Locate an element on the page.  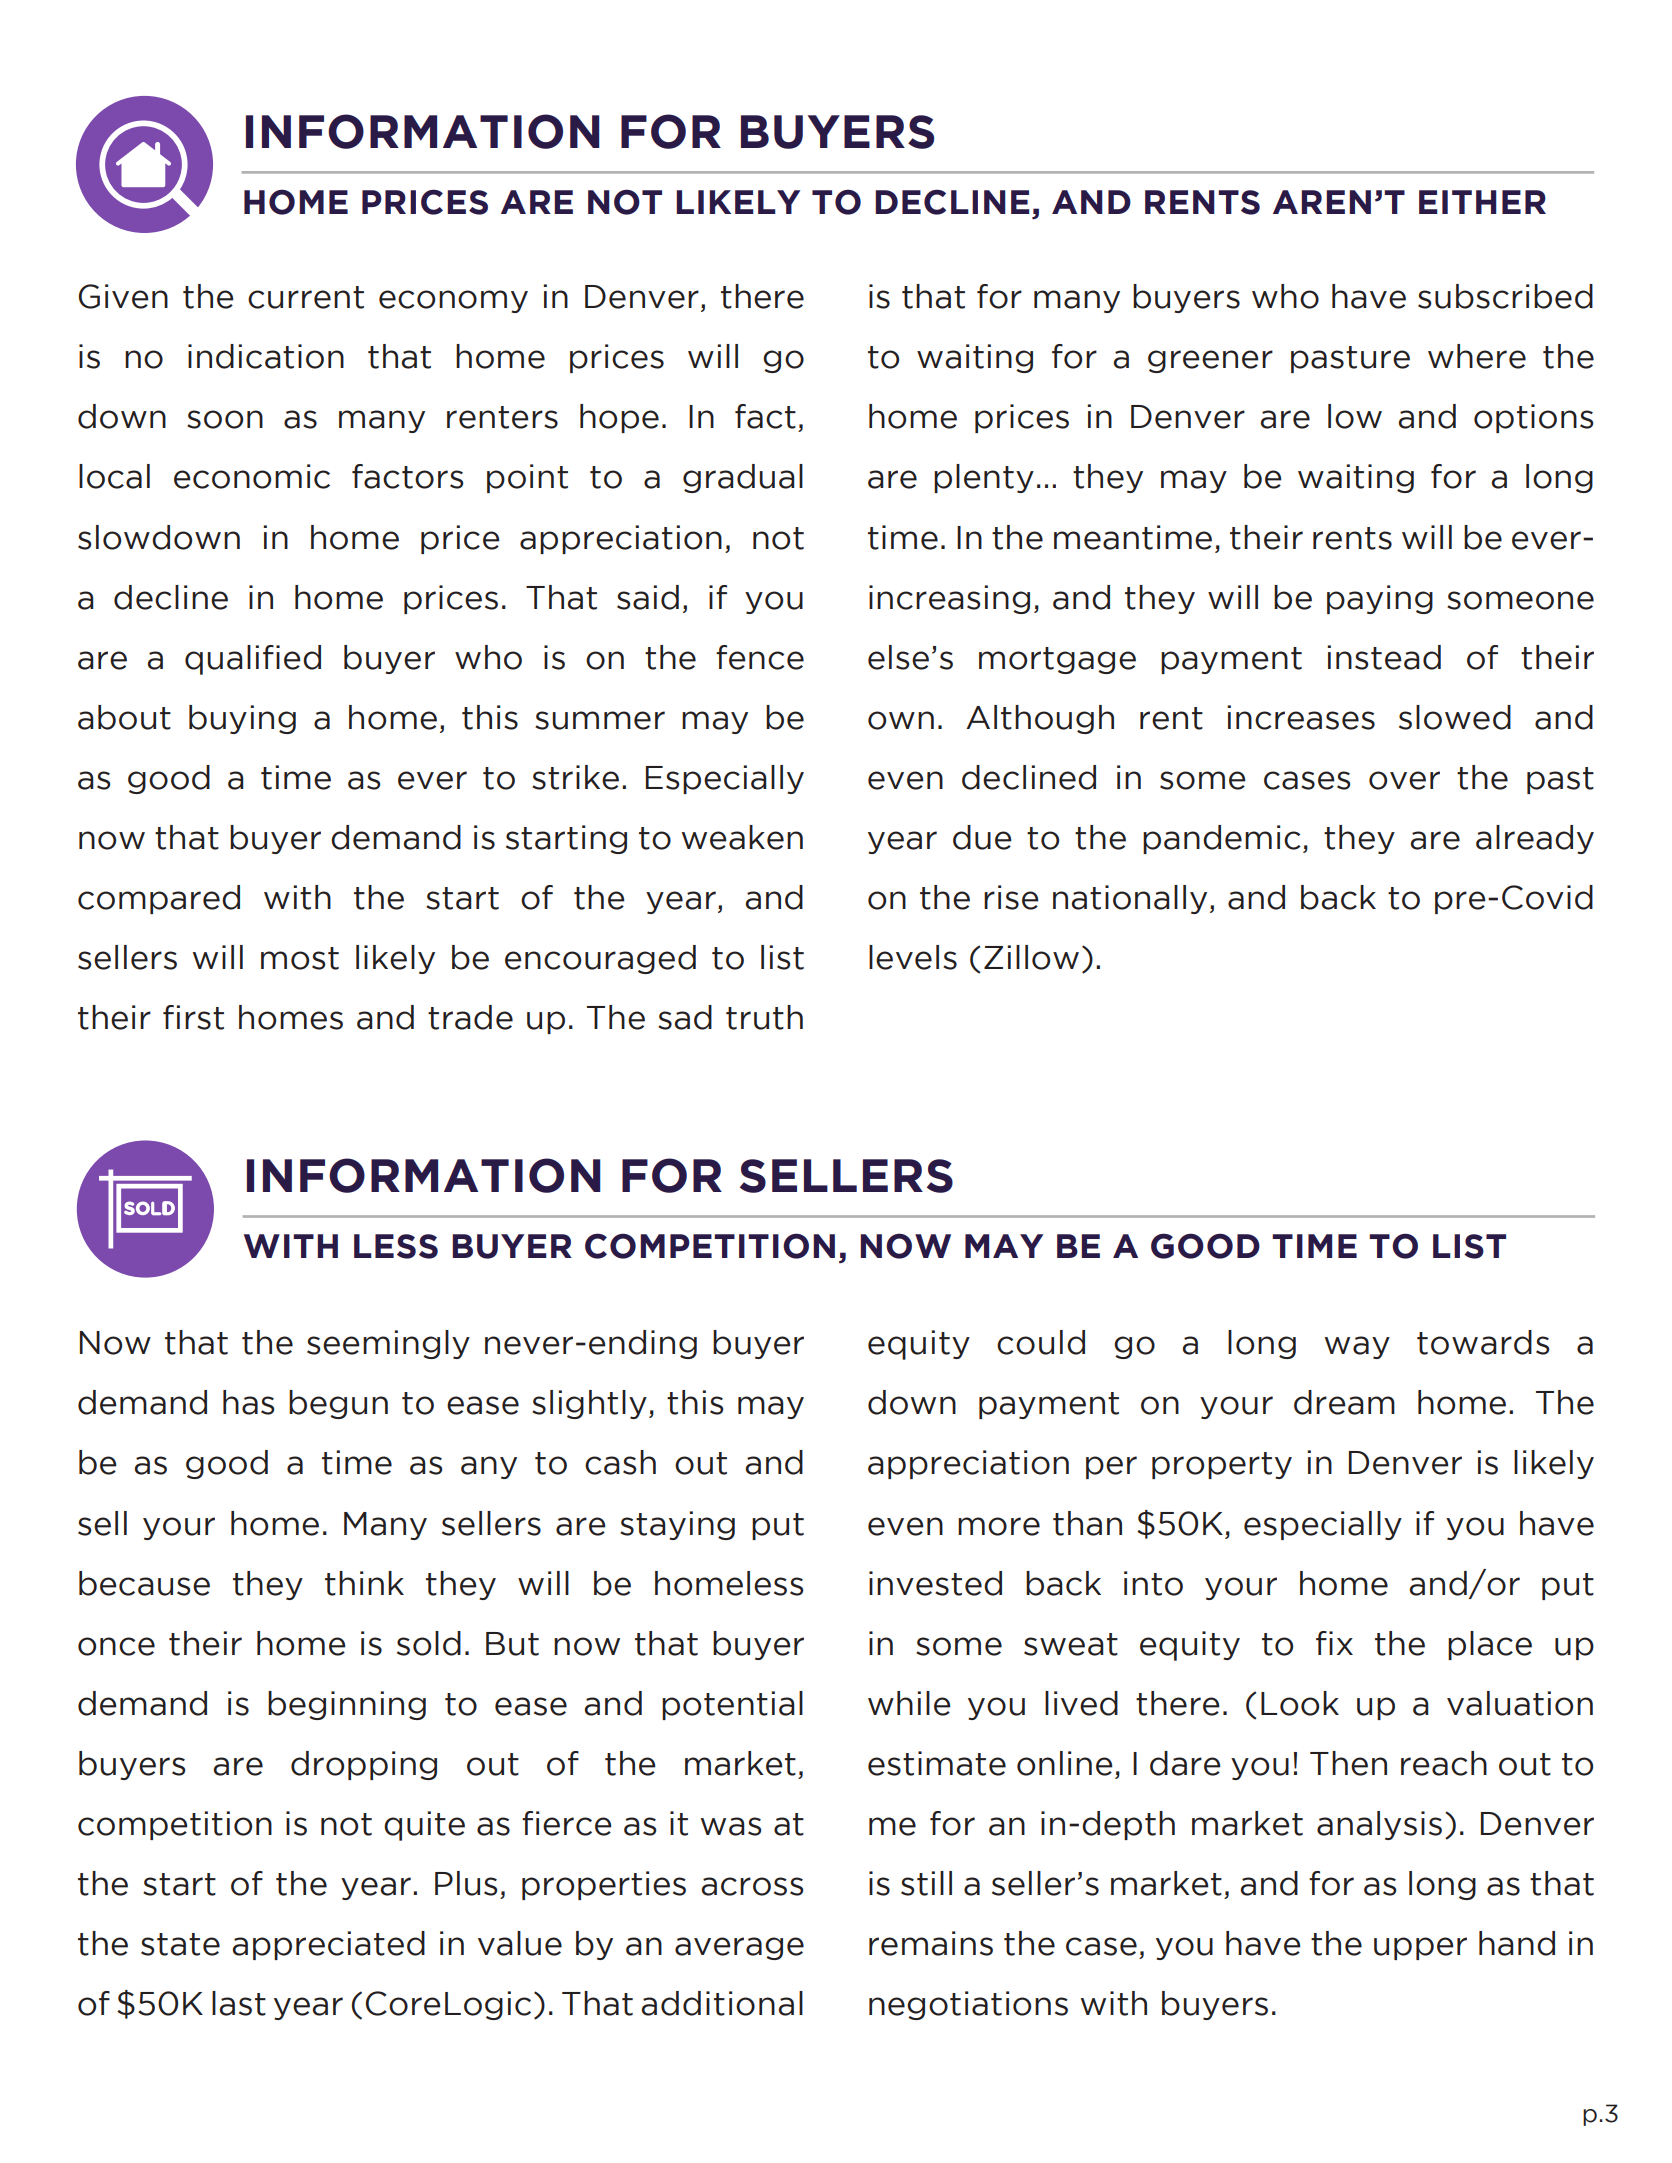
over is located at coordinates (1404, 780).
